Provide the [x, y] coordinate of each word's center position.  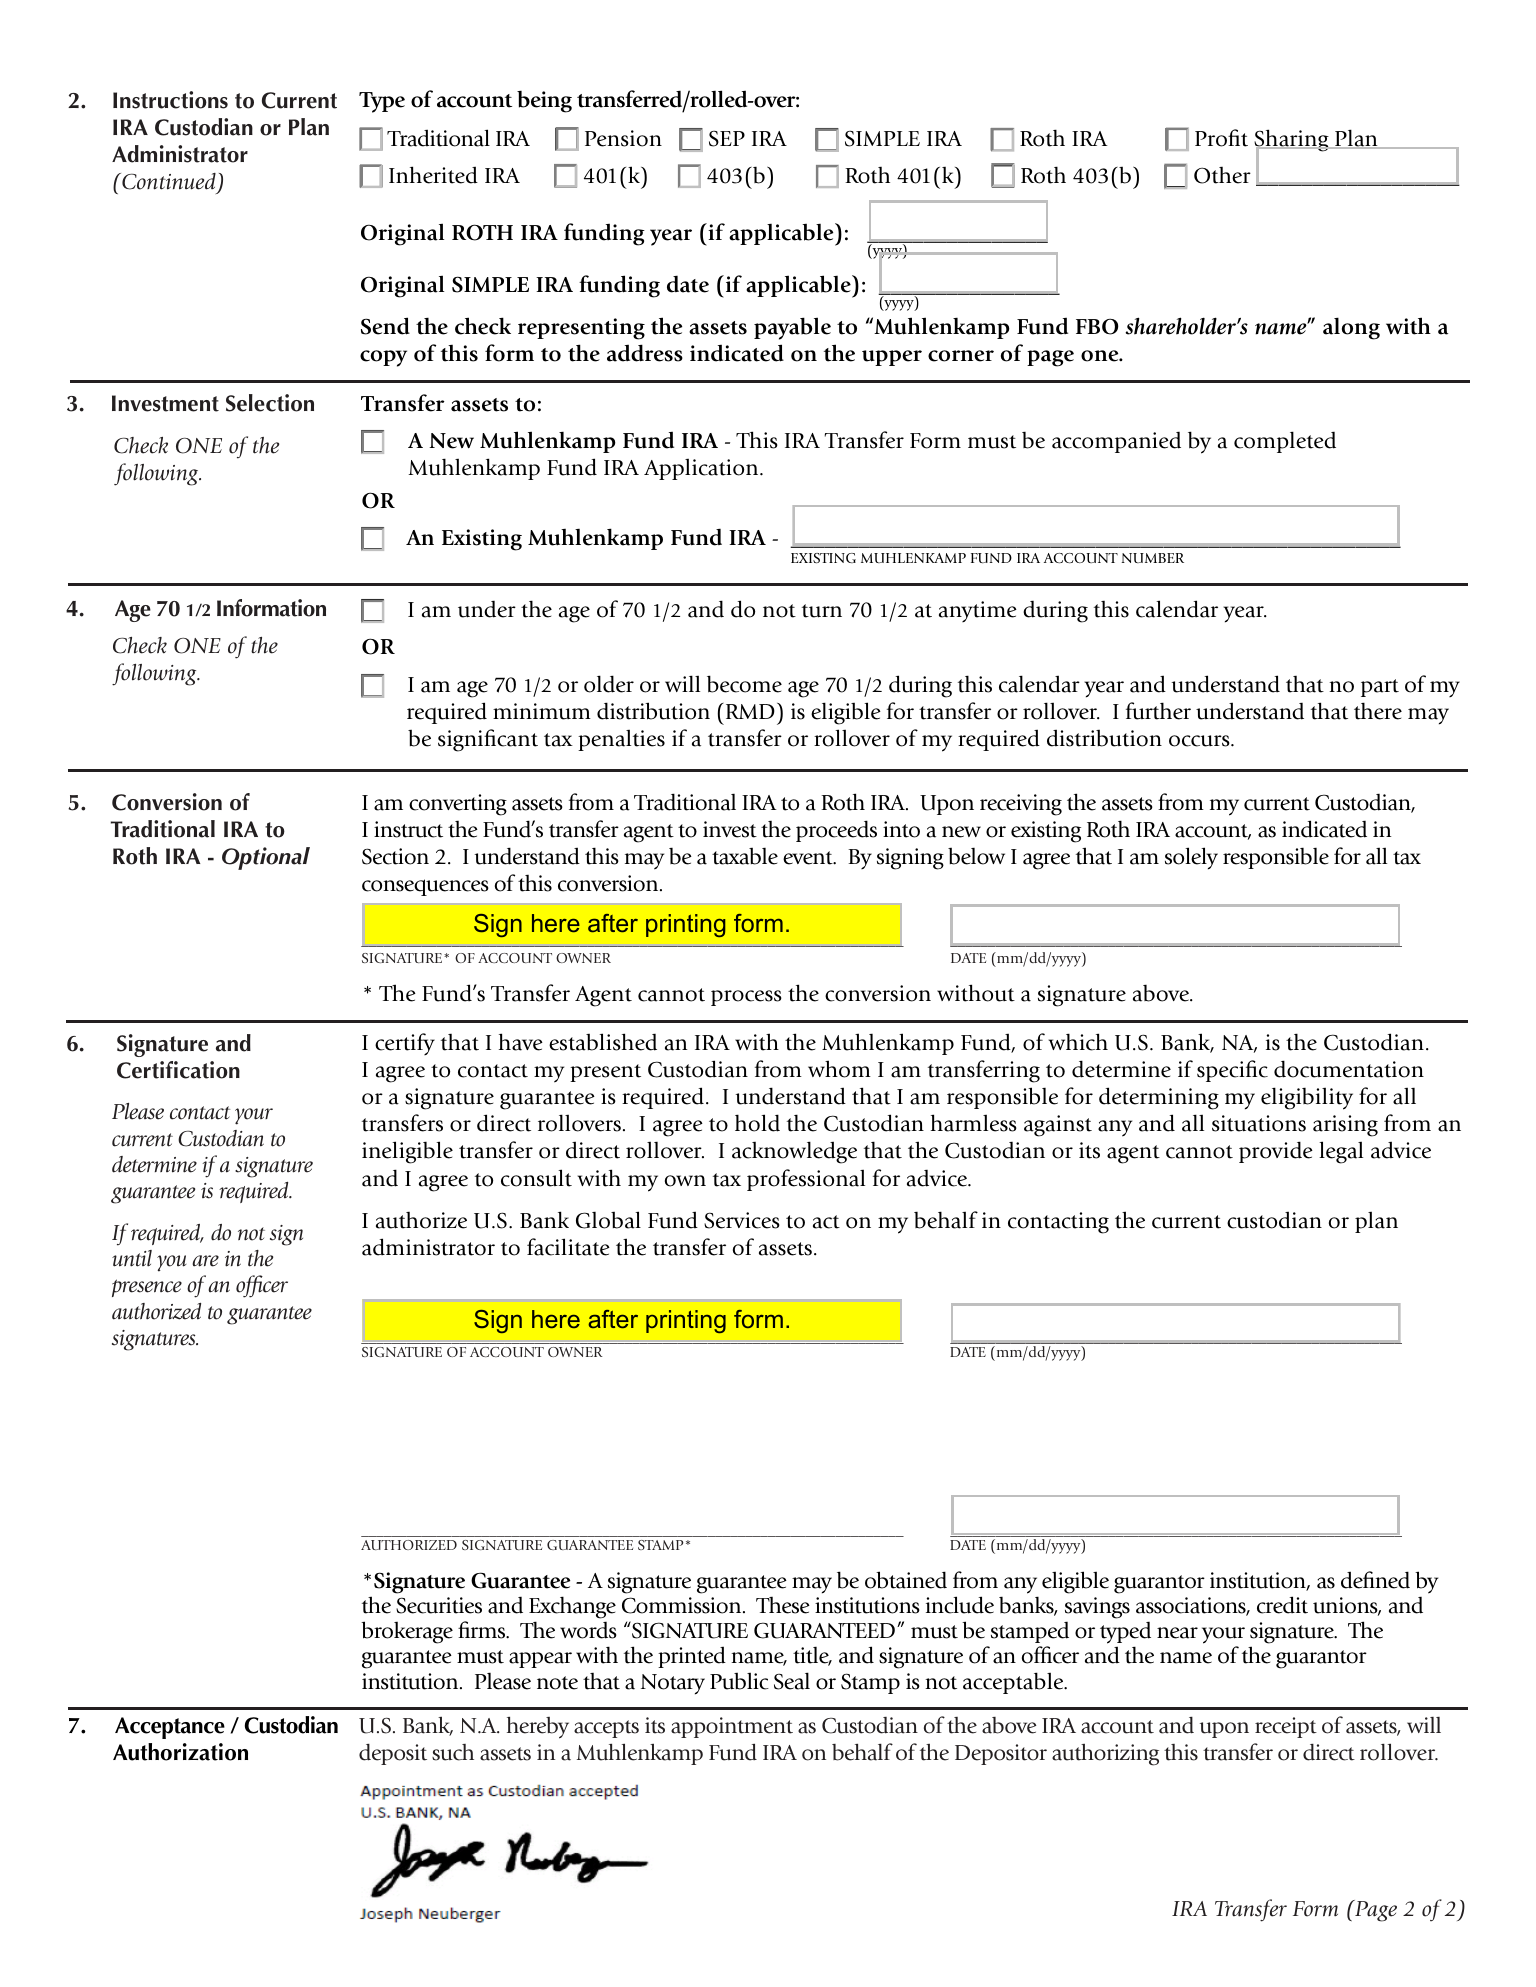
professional [806, 1180]
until [132, 1258]
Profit [1221, 138]
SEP [727, 138]
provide [1276, 1152]
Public [739, 1681]
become [744, 684]
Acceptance [170, 1728]
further [1158, 711]
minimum [542, 711]
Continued [168, 181]
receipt [1286, 1727]
